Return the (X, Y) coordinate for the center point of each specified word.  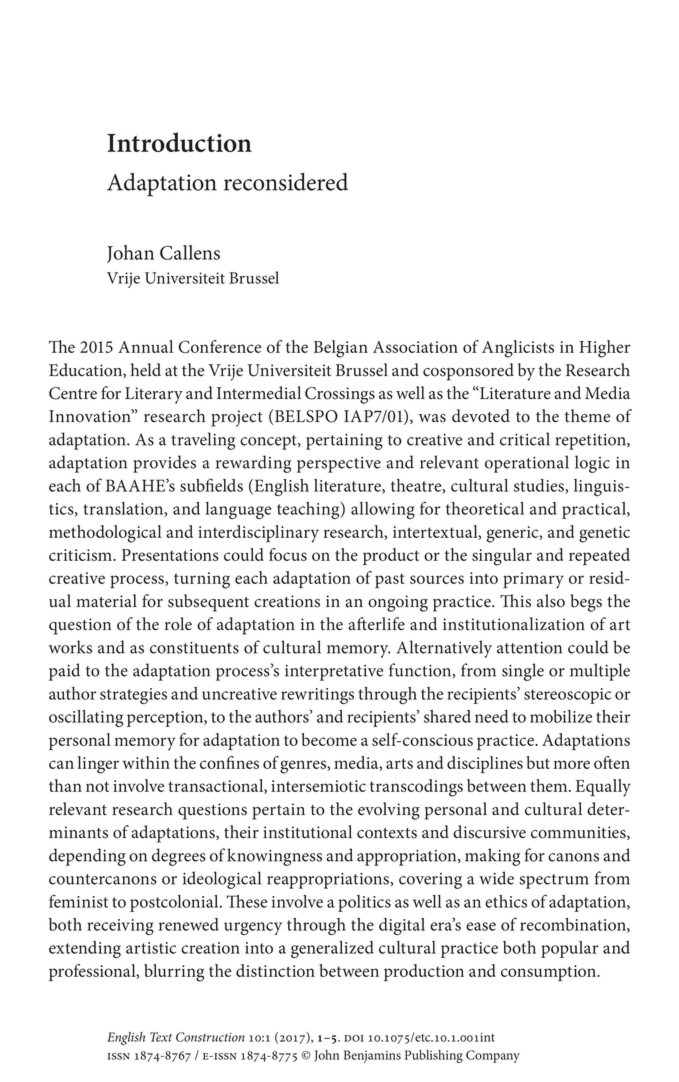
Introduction (179, 142)
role (178, 624)
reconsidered (286, 182)
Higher (604, 349)
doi (354, 1038)
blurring (174, 973)
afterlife (376, 624)
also (551, 601)
